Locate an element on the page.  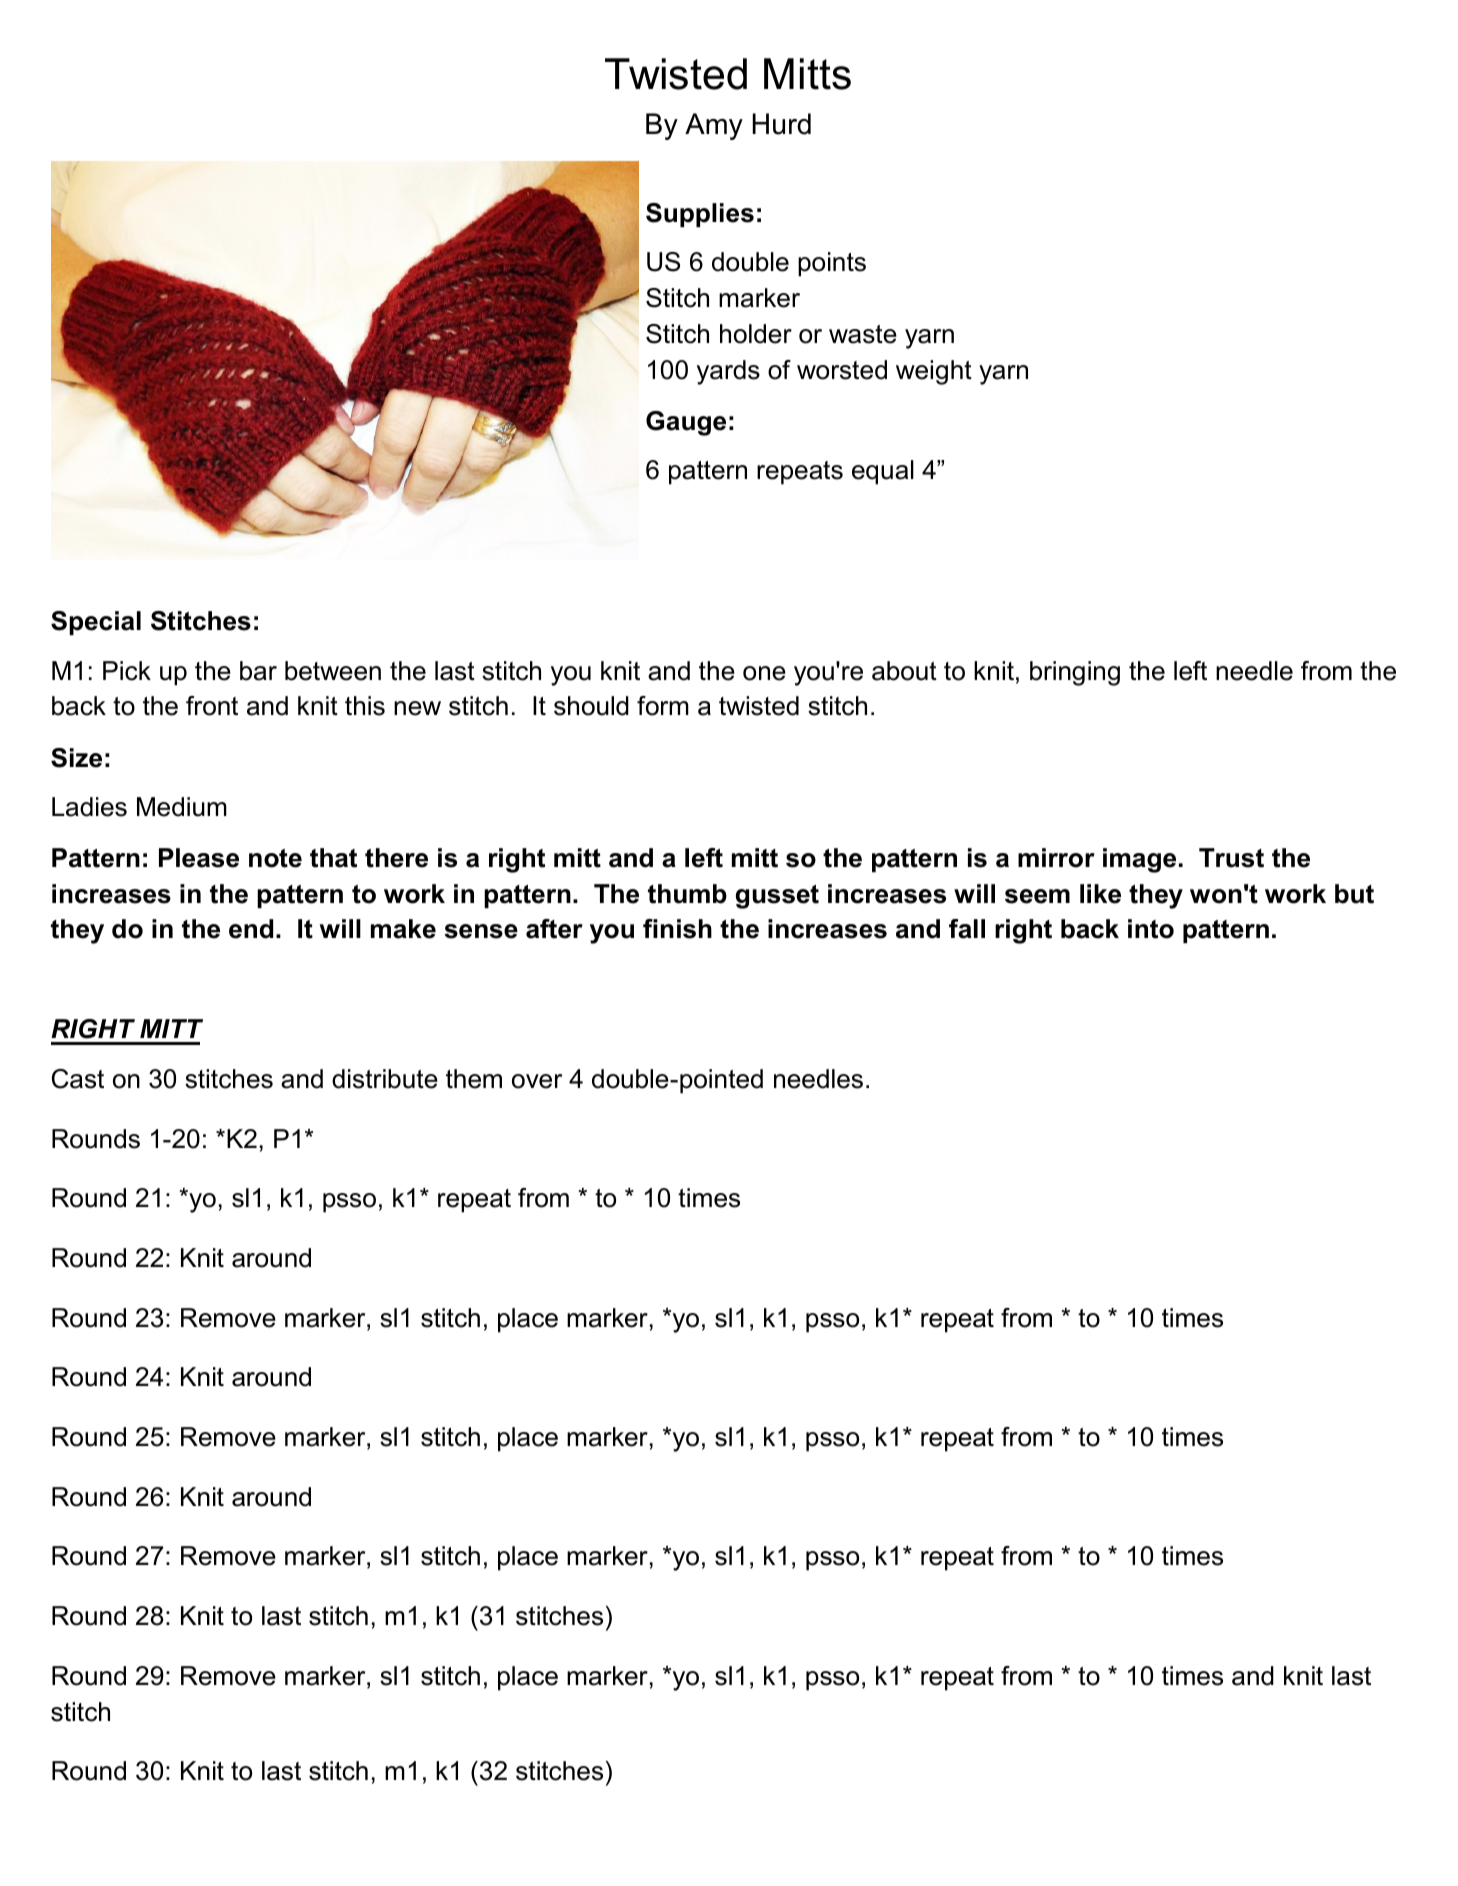
form is located at coordinates (663, 706).
